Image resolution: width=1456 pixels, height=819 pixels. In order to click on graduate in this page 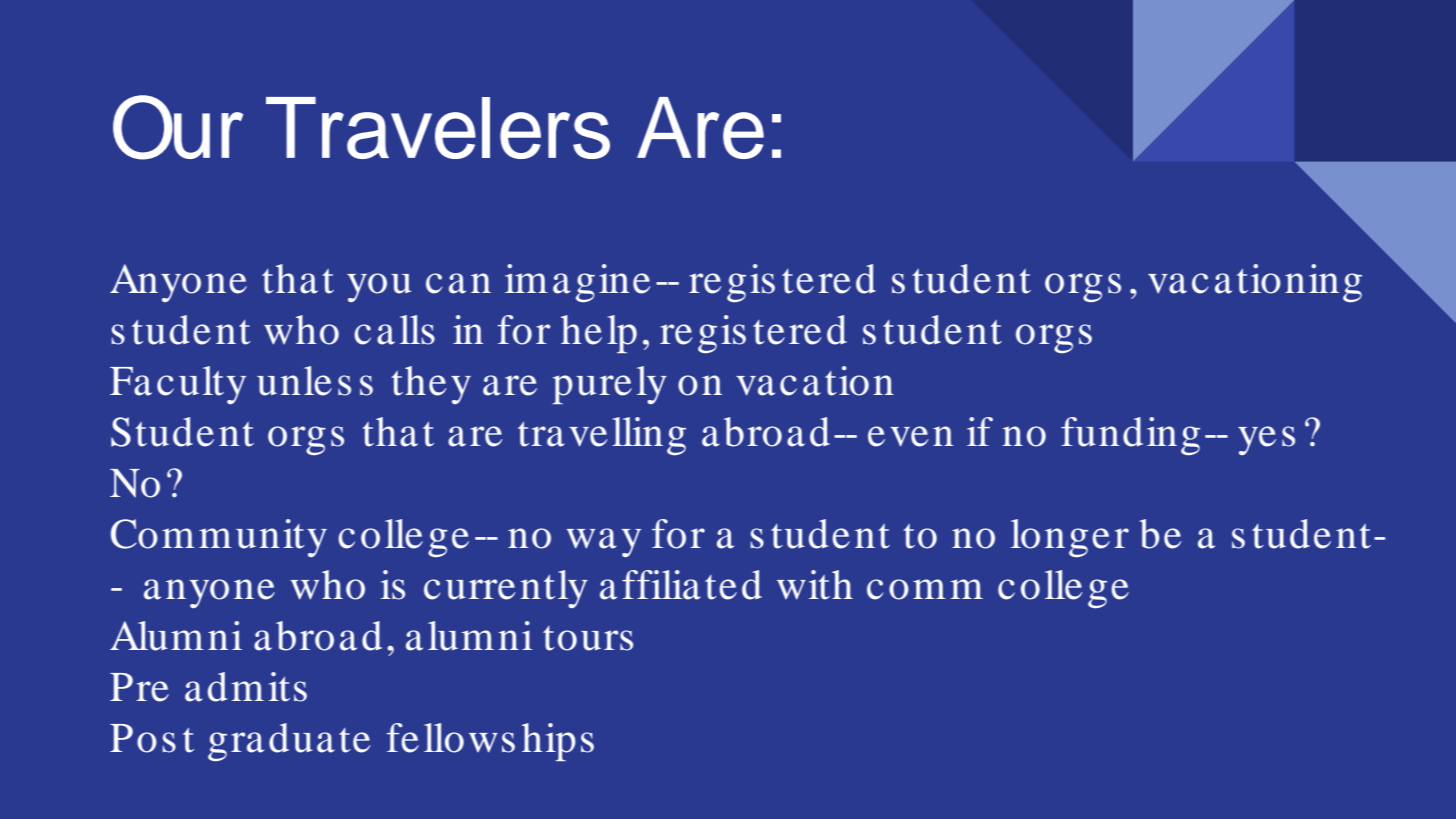, I will do `click(289, 742)`.
